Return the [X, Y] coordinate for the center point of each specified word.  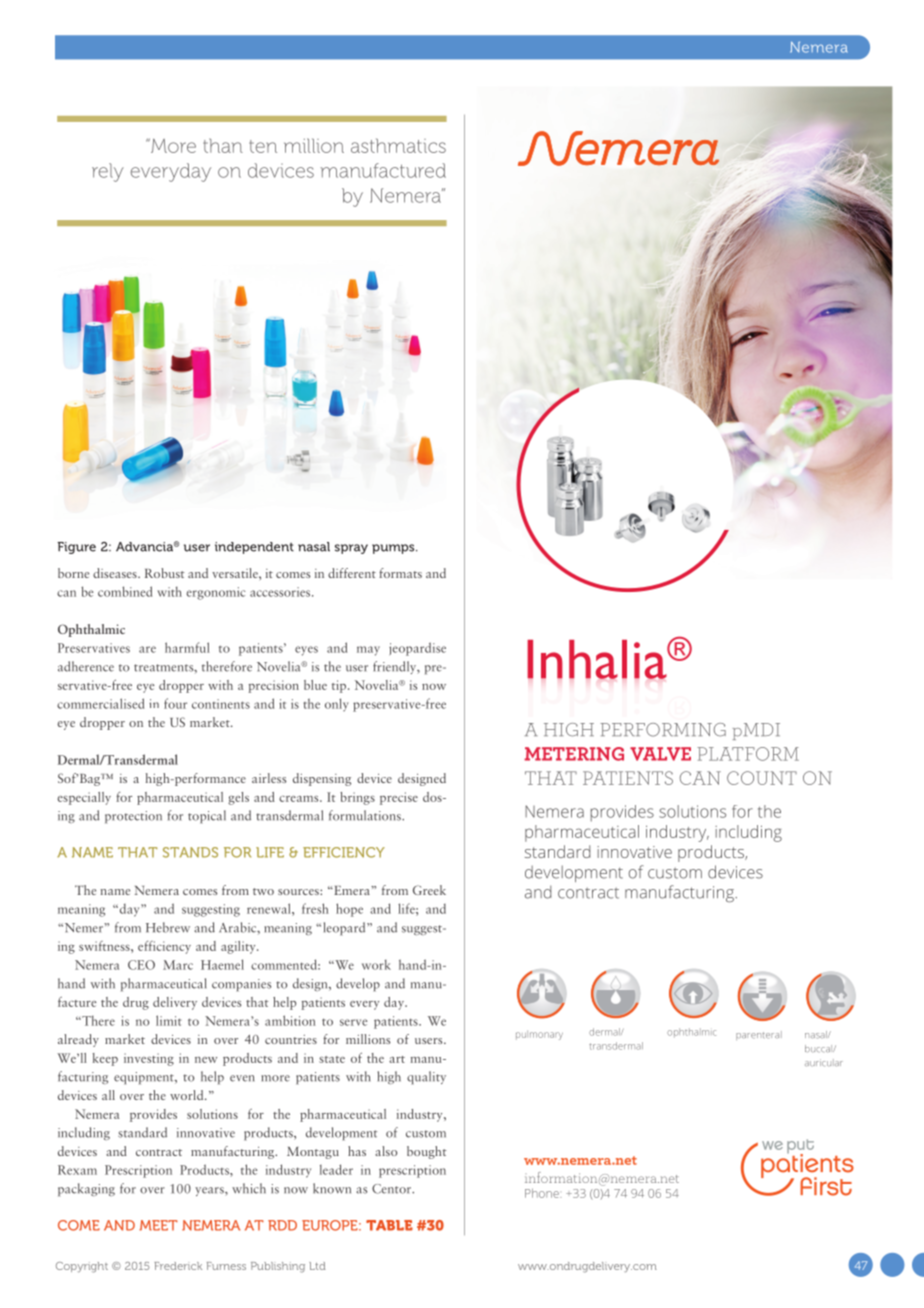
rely [108, 172]
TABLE [389, 1225]
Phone [543, 1193]
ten [263, 146]
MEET [158, 1225]
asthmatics [398, 145]
